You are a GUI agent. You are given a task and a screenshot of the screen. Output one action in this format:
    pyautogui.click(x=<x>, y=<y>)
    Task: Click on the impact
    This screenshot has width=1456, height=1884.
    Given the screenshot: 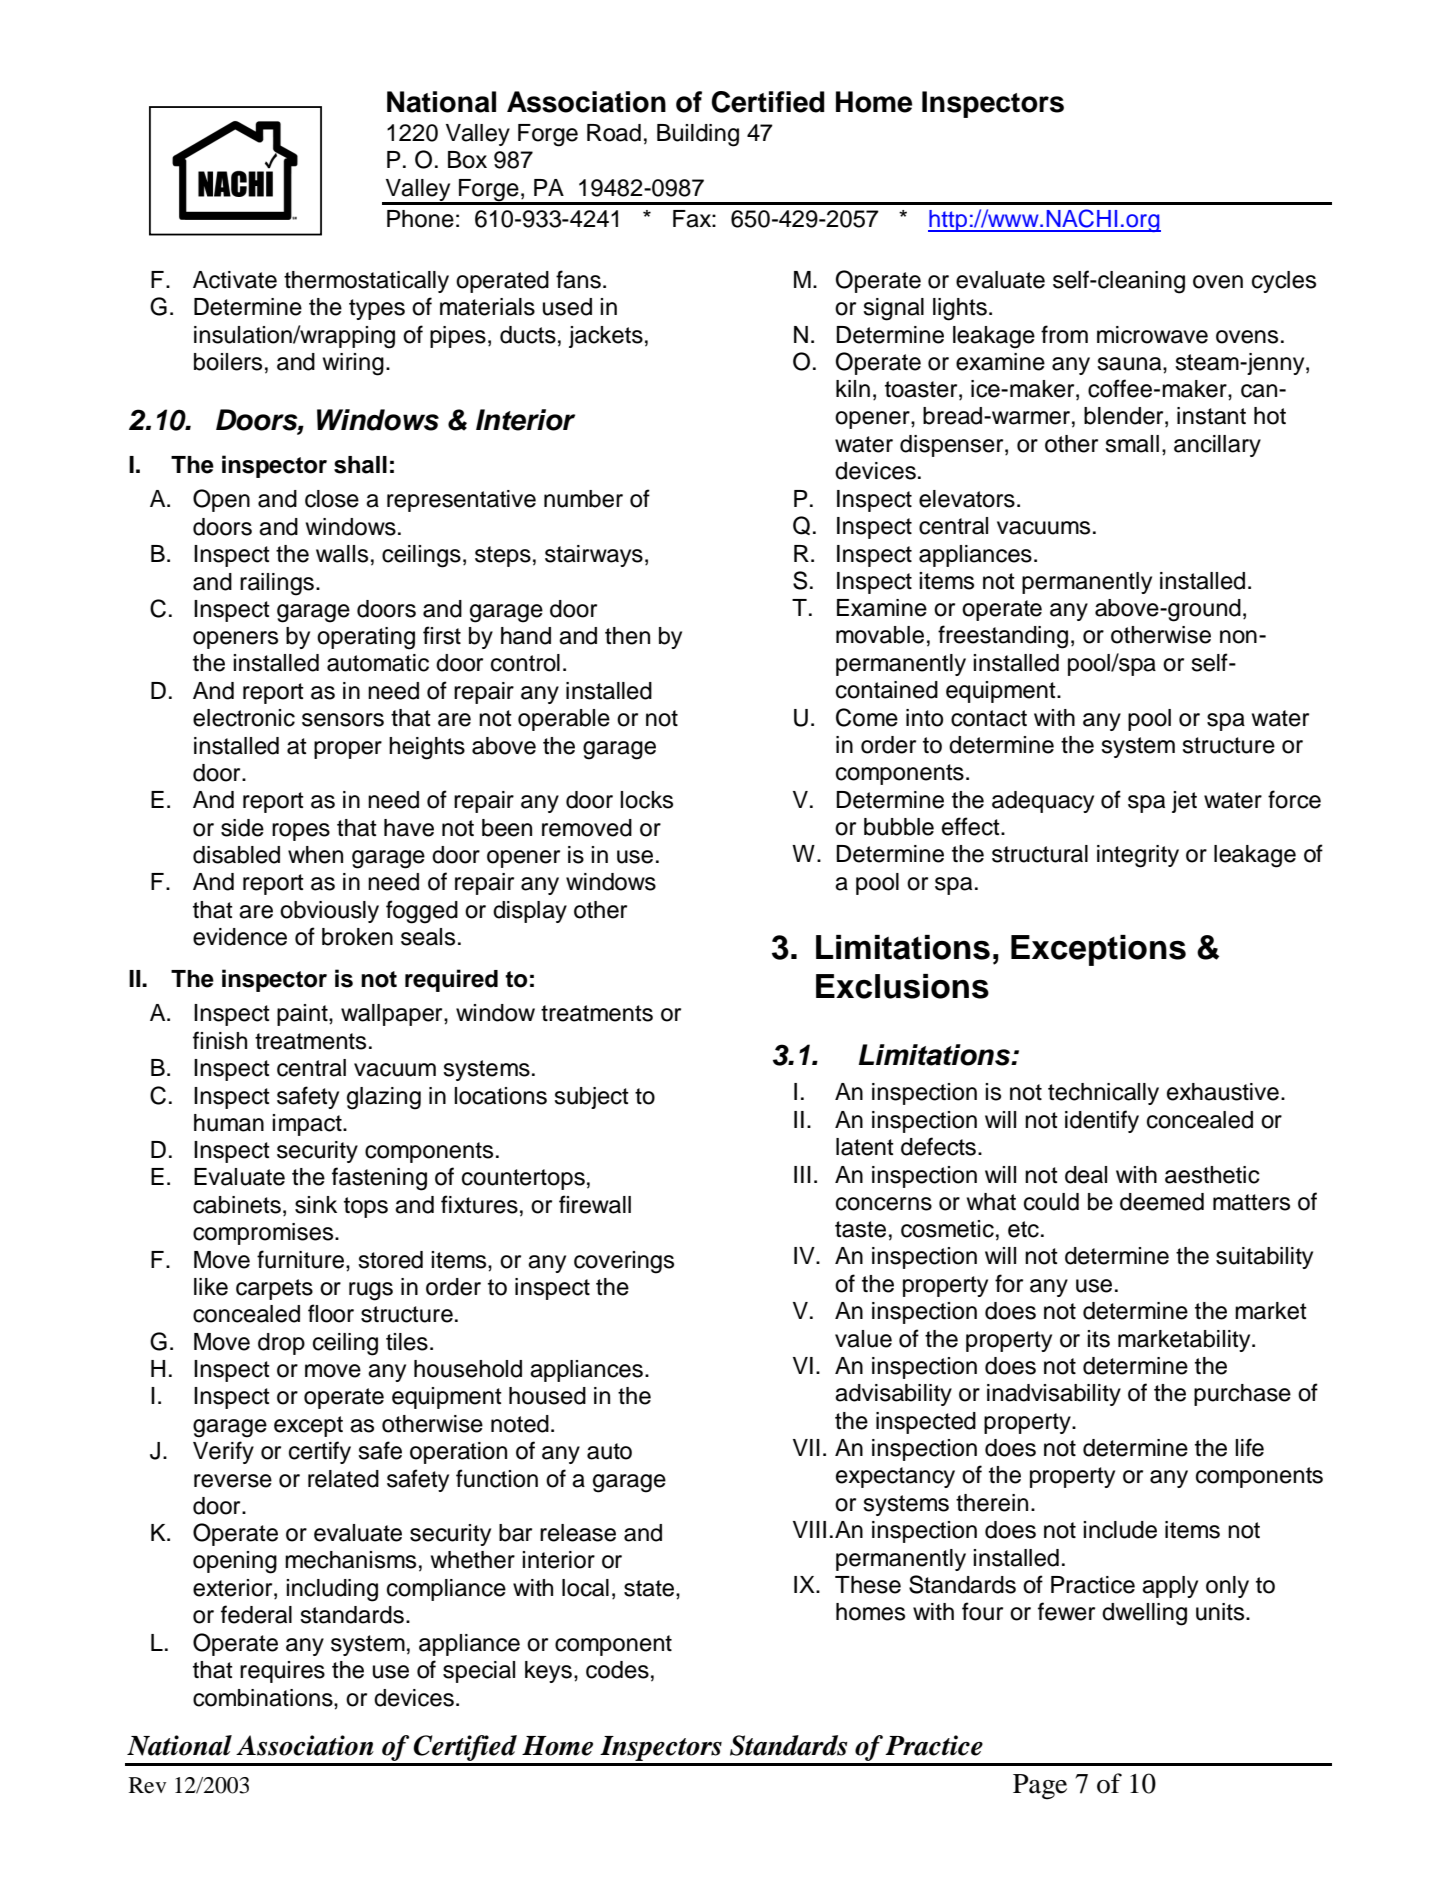 What is the action you would take?
    pyautogui.click(x=308, y=1125)
